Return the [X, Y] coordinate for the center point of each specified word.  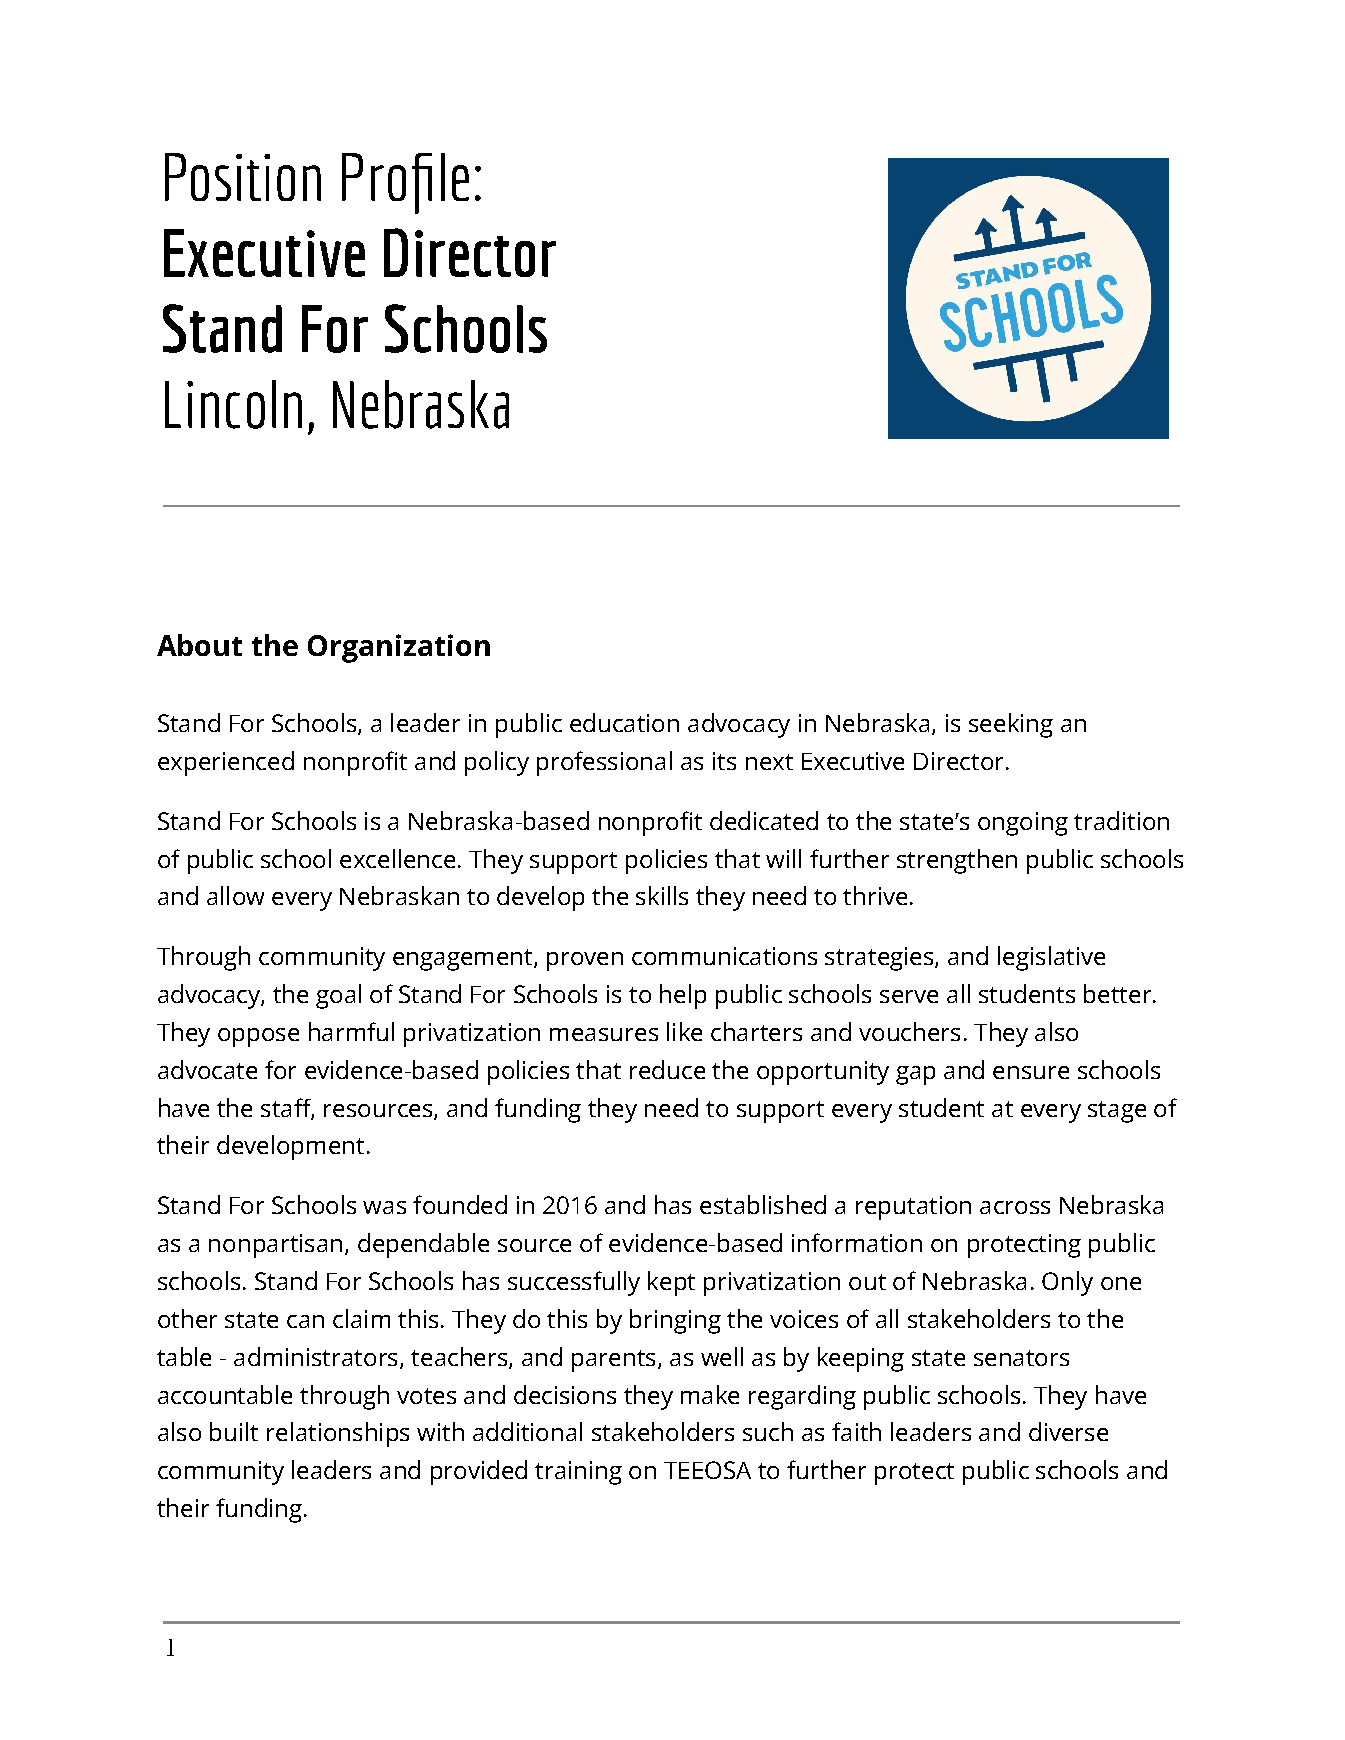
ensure [1031, 1072]
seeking [1011, 725]
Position [243, 177]
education [624, 722]
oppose [258, 1037]
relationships [338, 1434]
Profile [405, 183]
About [199, 645]
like [684, 1031]
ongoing [1023, 824]
